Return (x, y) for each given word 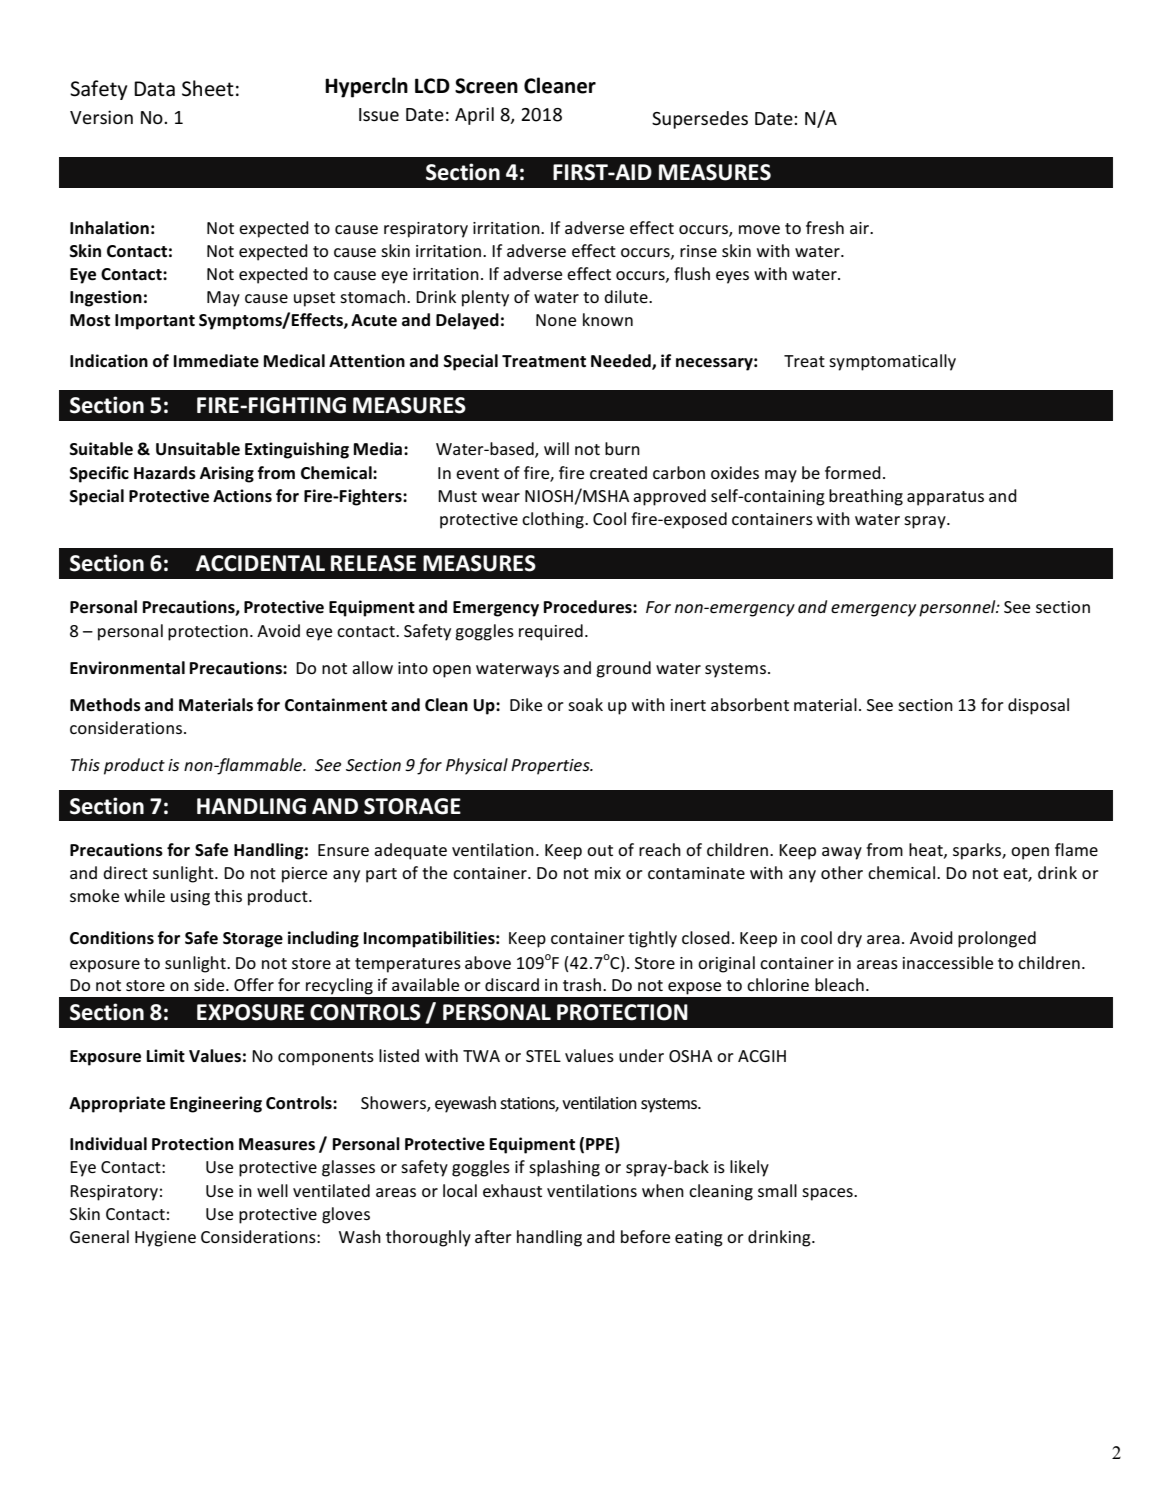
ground (623, 669)
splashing (564, 1168)
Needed (622, 362)
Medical (294, 361)
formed (853, 472)
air (861, 228)
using (190, 898)
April (474, 116)
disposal (1038, 706)
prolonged (997, 939)
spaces (828, 1194)
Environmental (127, 668)
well (272, 1190)
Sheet (208, 88)
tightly (652, 939)
